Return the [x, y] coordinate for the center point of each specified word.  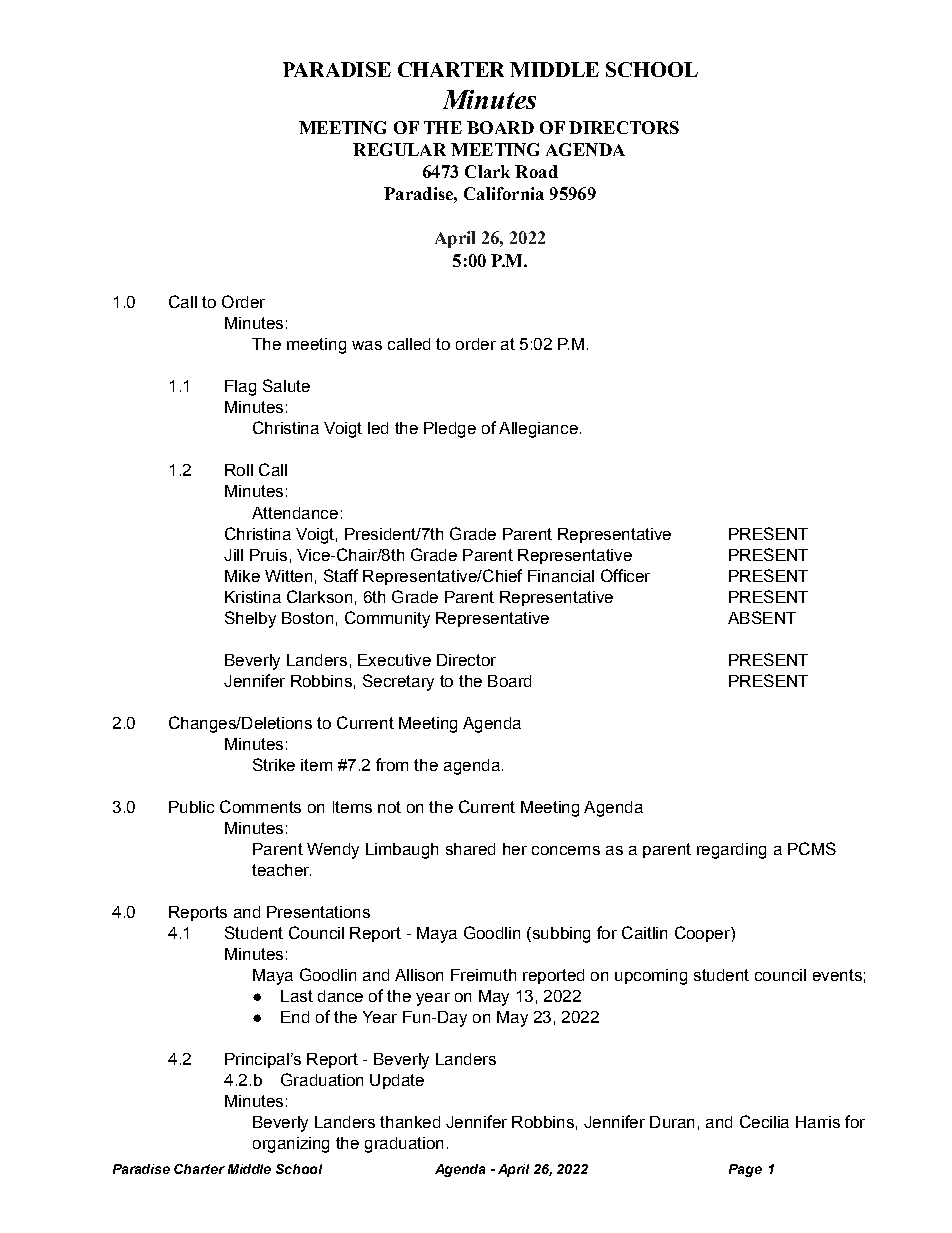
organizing [291, 1145]
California [504, 193]
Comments [260, 806]
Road [536, 171]
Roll [239, 470]
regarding [731, 851]
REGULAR [399, 149]
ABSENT [762, 617]
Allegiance [538, 430]
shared [470, 849]
